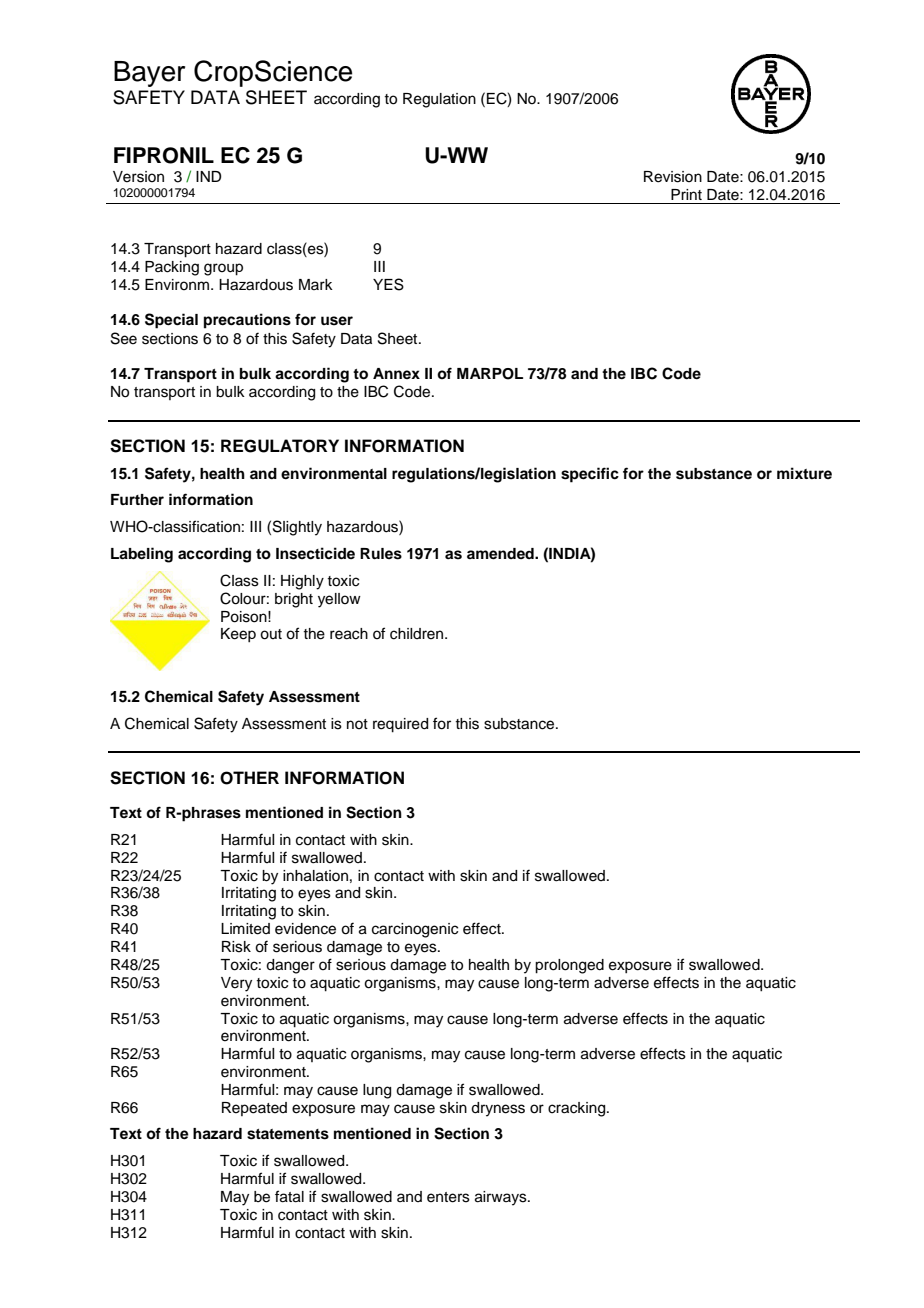 The height and width of the image is (1308, 924). Describe the element at coordinates (686, 194) in the image. I see `Print` at that location.
